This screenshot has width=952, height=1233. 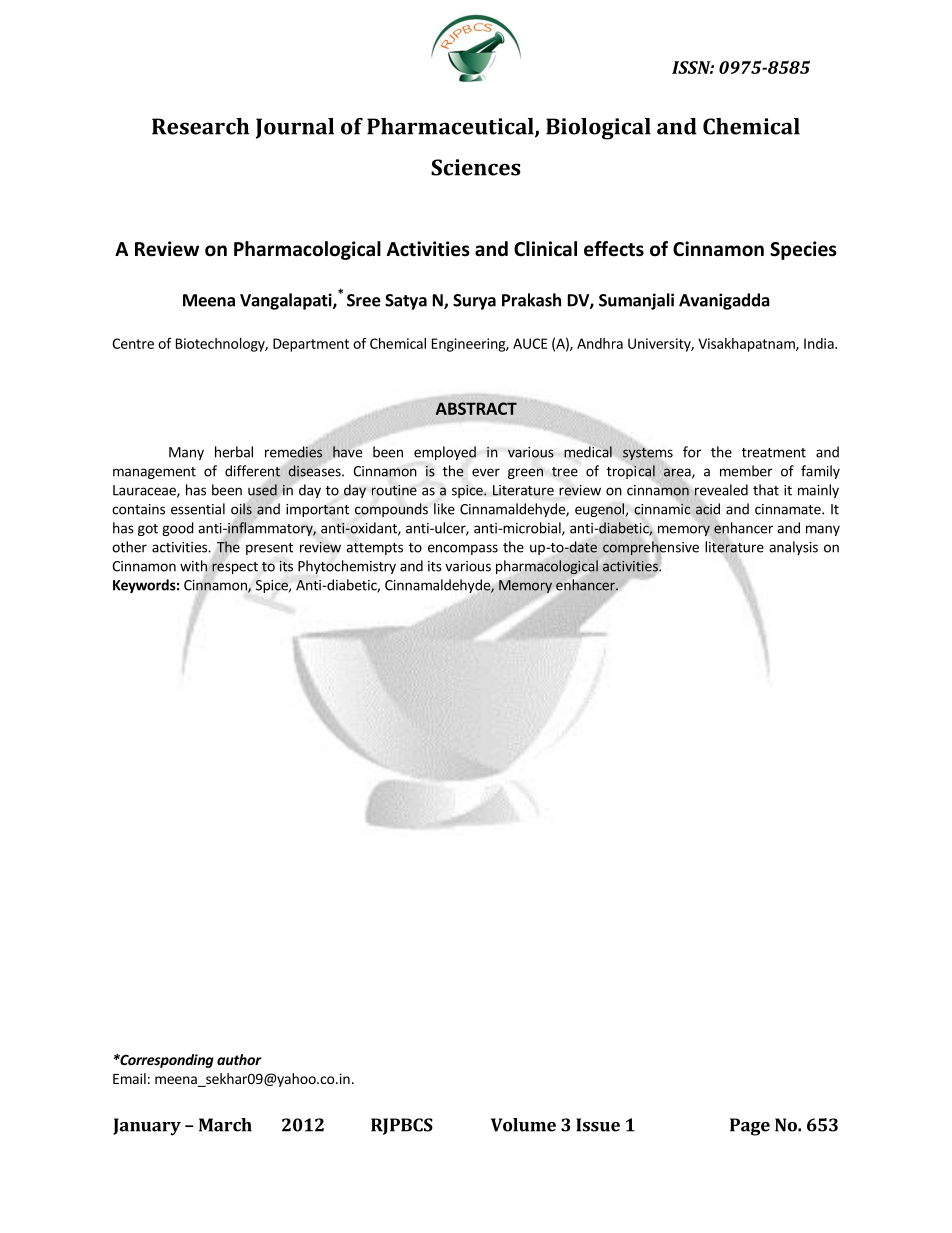 I want to click on analysis, so click(x=793, y=548).
